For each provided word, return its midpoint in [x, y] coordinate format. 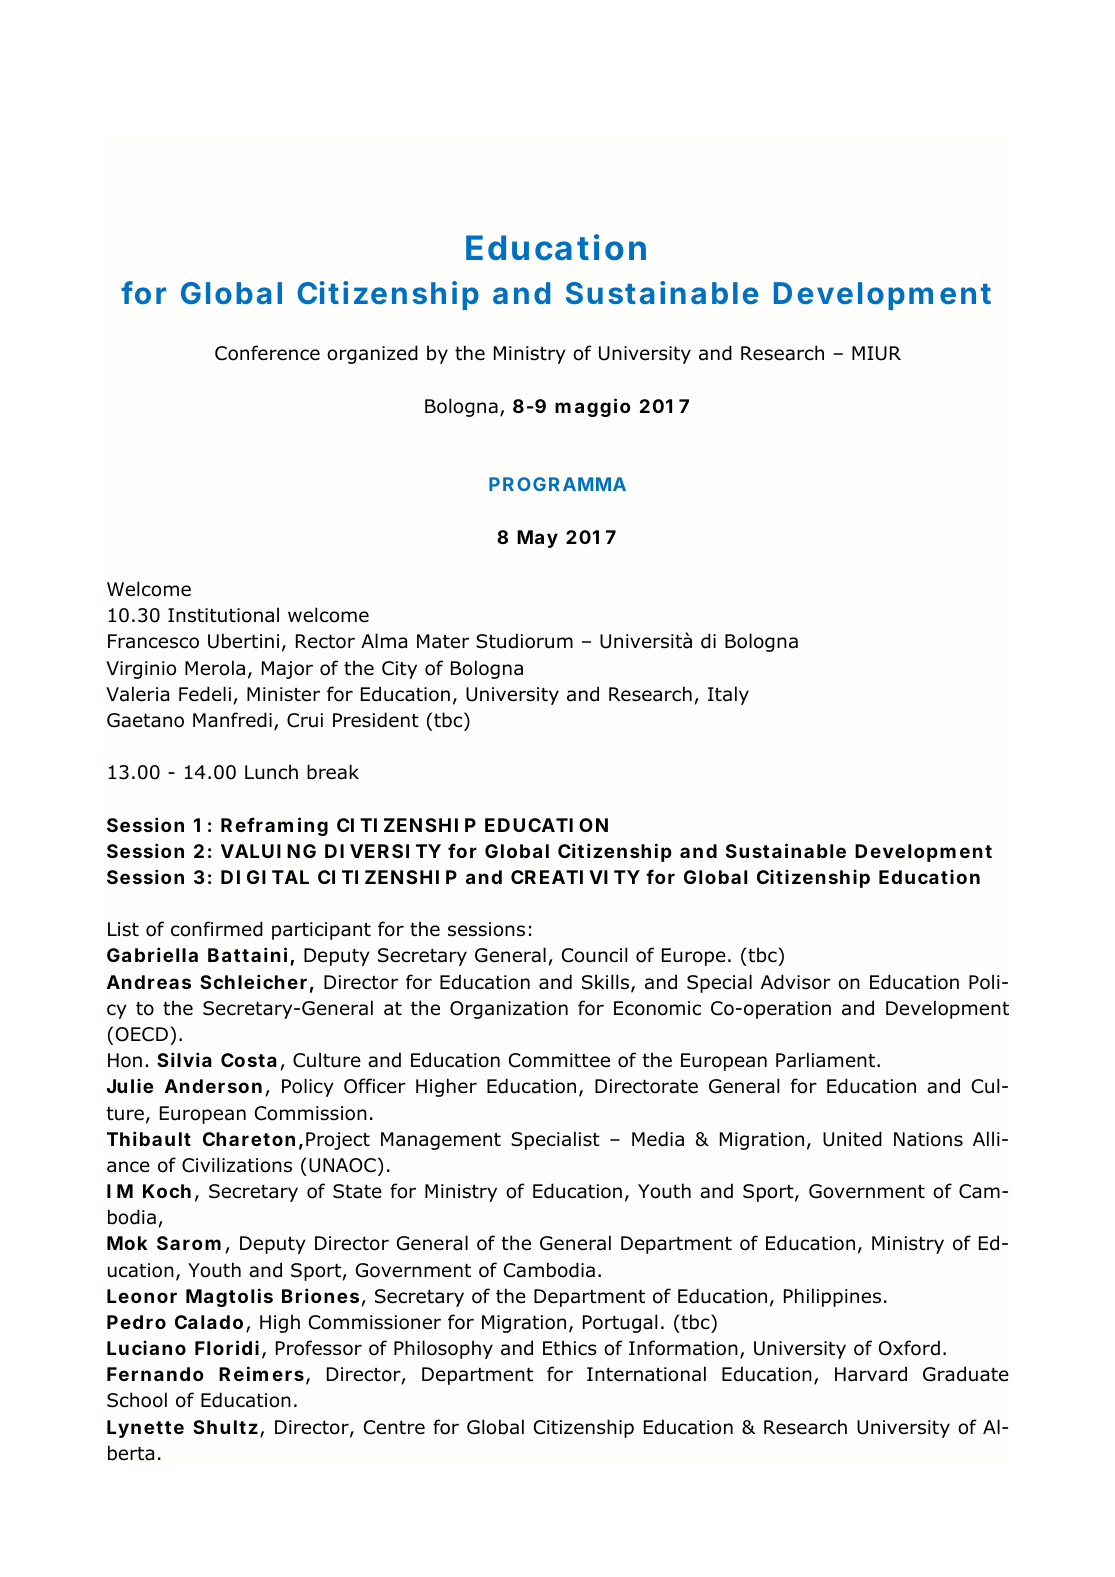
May [537, 539]
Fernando [155, 1374]
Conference [267, 353]
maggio [593, 407]
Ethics [570, 1348]
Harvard [871, 1374]
